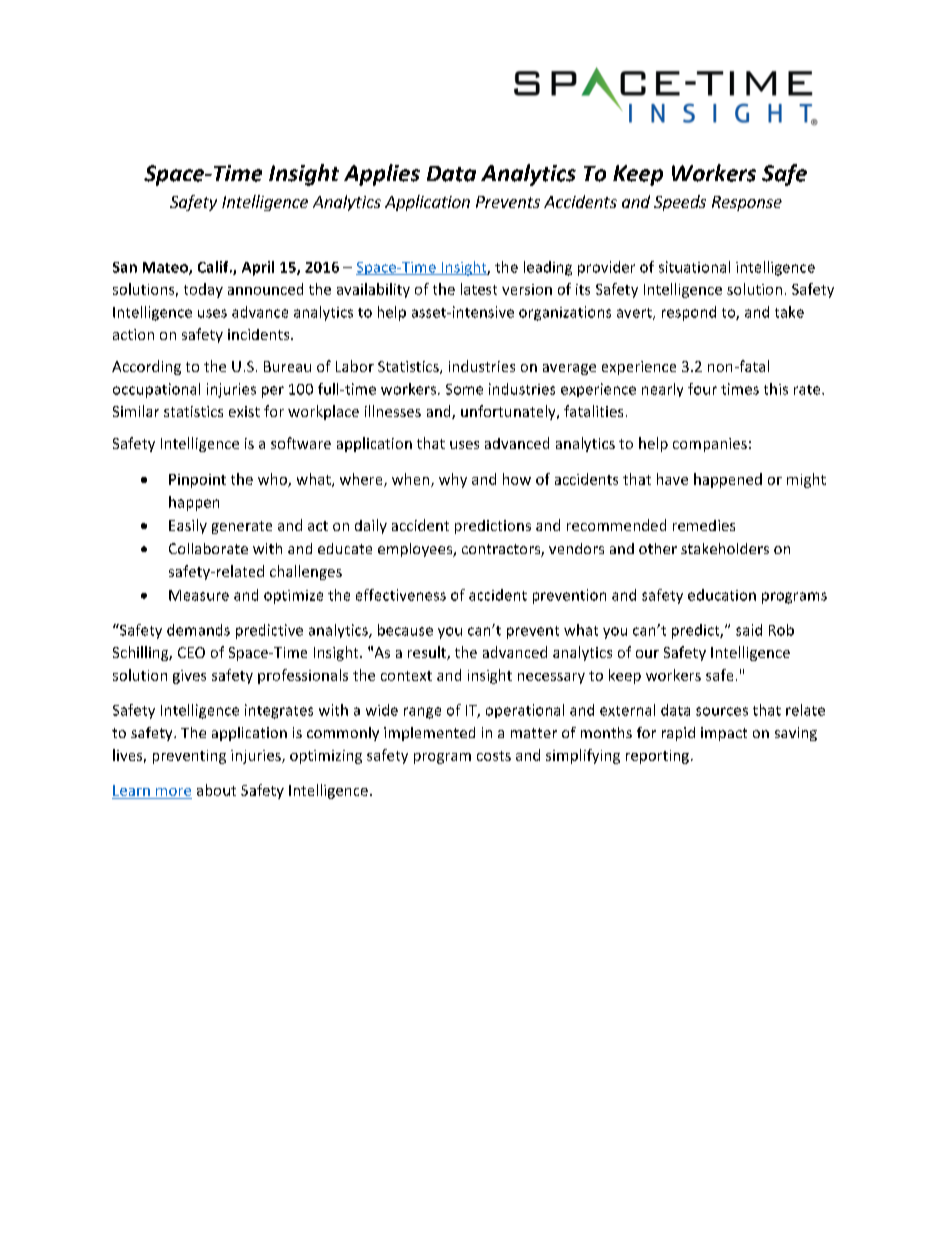  What do you see at coordinates (198, 630) in the image?
I see `demands` at bounding box center [198, 630].
